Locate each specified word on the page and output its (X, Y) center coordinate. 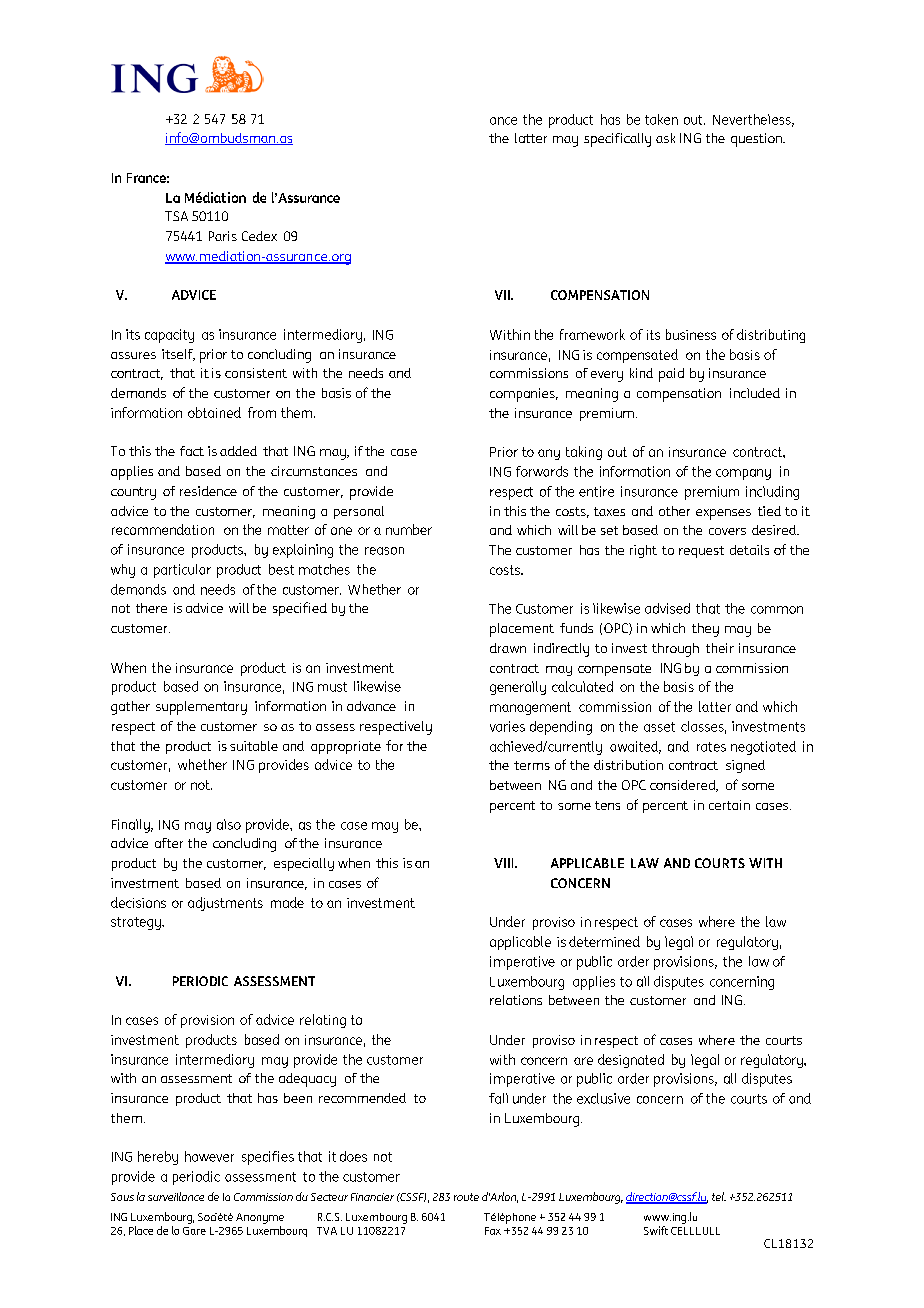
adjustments (225, 904)
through (675, 650)
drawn (508, 648)
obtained (214, 412)
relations (516, 1000)
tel (719, 1196)
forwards (542, 471)
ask (665, 138)
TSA (176, 216)
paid (671, 375)
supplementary (201, 708)
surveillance (176, 1196)
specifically (617, 140)
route (466, 1197)
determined (604, 941)
